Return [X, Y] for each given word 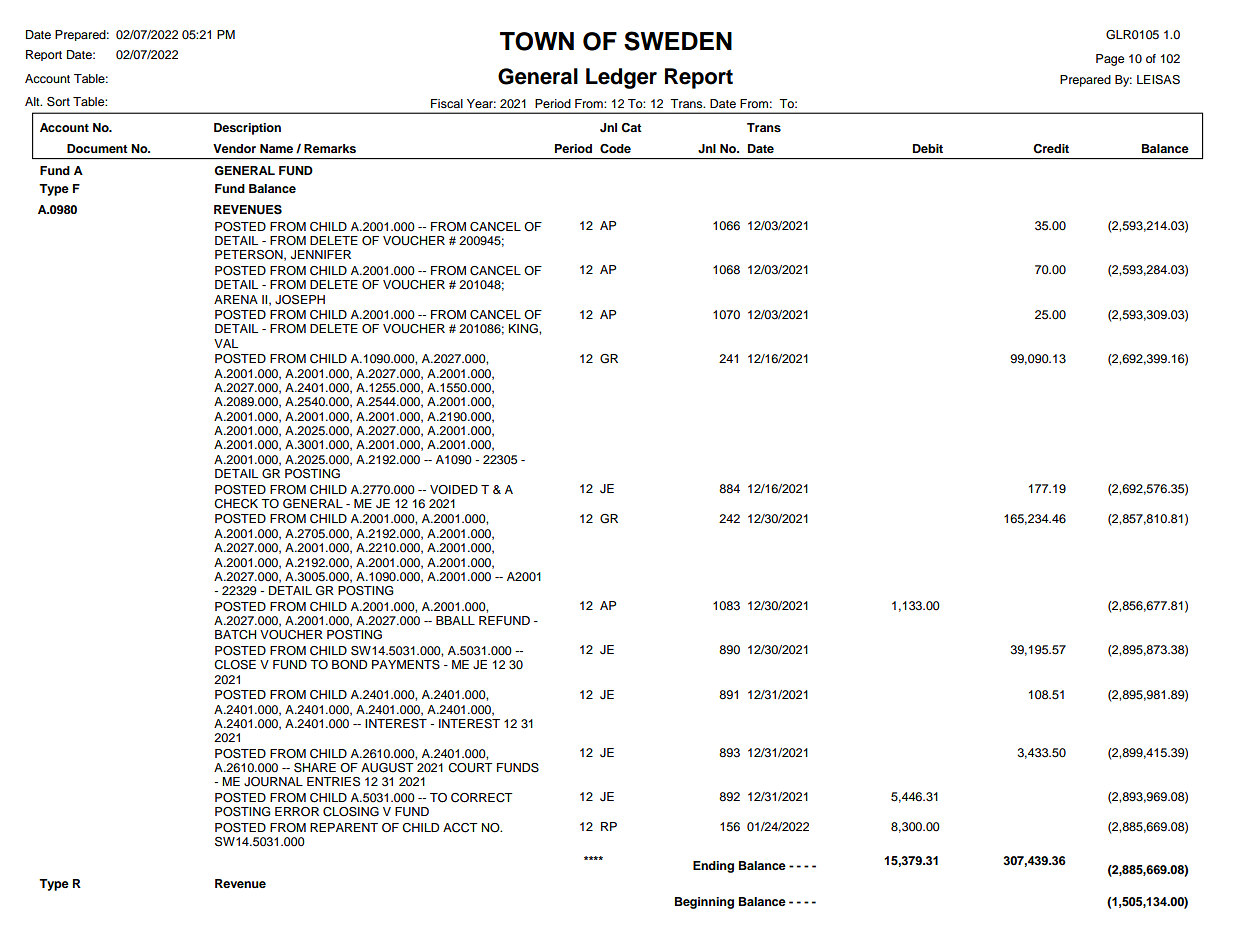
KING [524, 329]
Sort [58, 102]
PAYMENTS [406, 665]
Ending [713, 867]
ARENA [236, 299]
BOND [349, 665]
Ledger [621, 78]
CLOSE [235, 665]
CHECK [236, 504]
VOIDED [454, 489]
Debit [928, 148]
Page [1110, 60]
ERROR [297, 812]
